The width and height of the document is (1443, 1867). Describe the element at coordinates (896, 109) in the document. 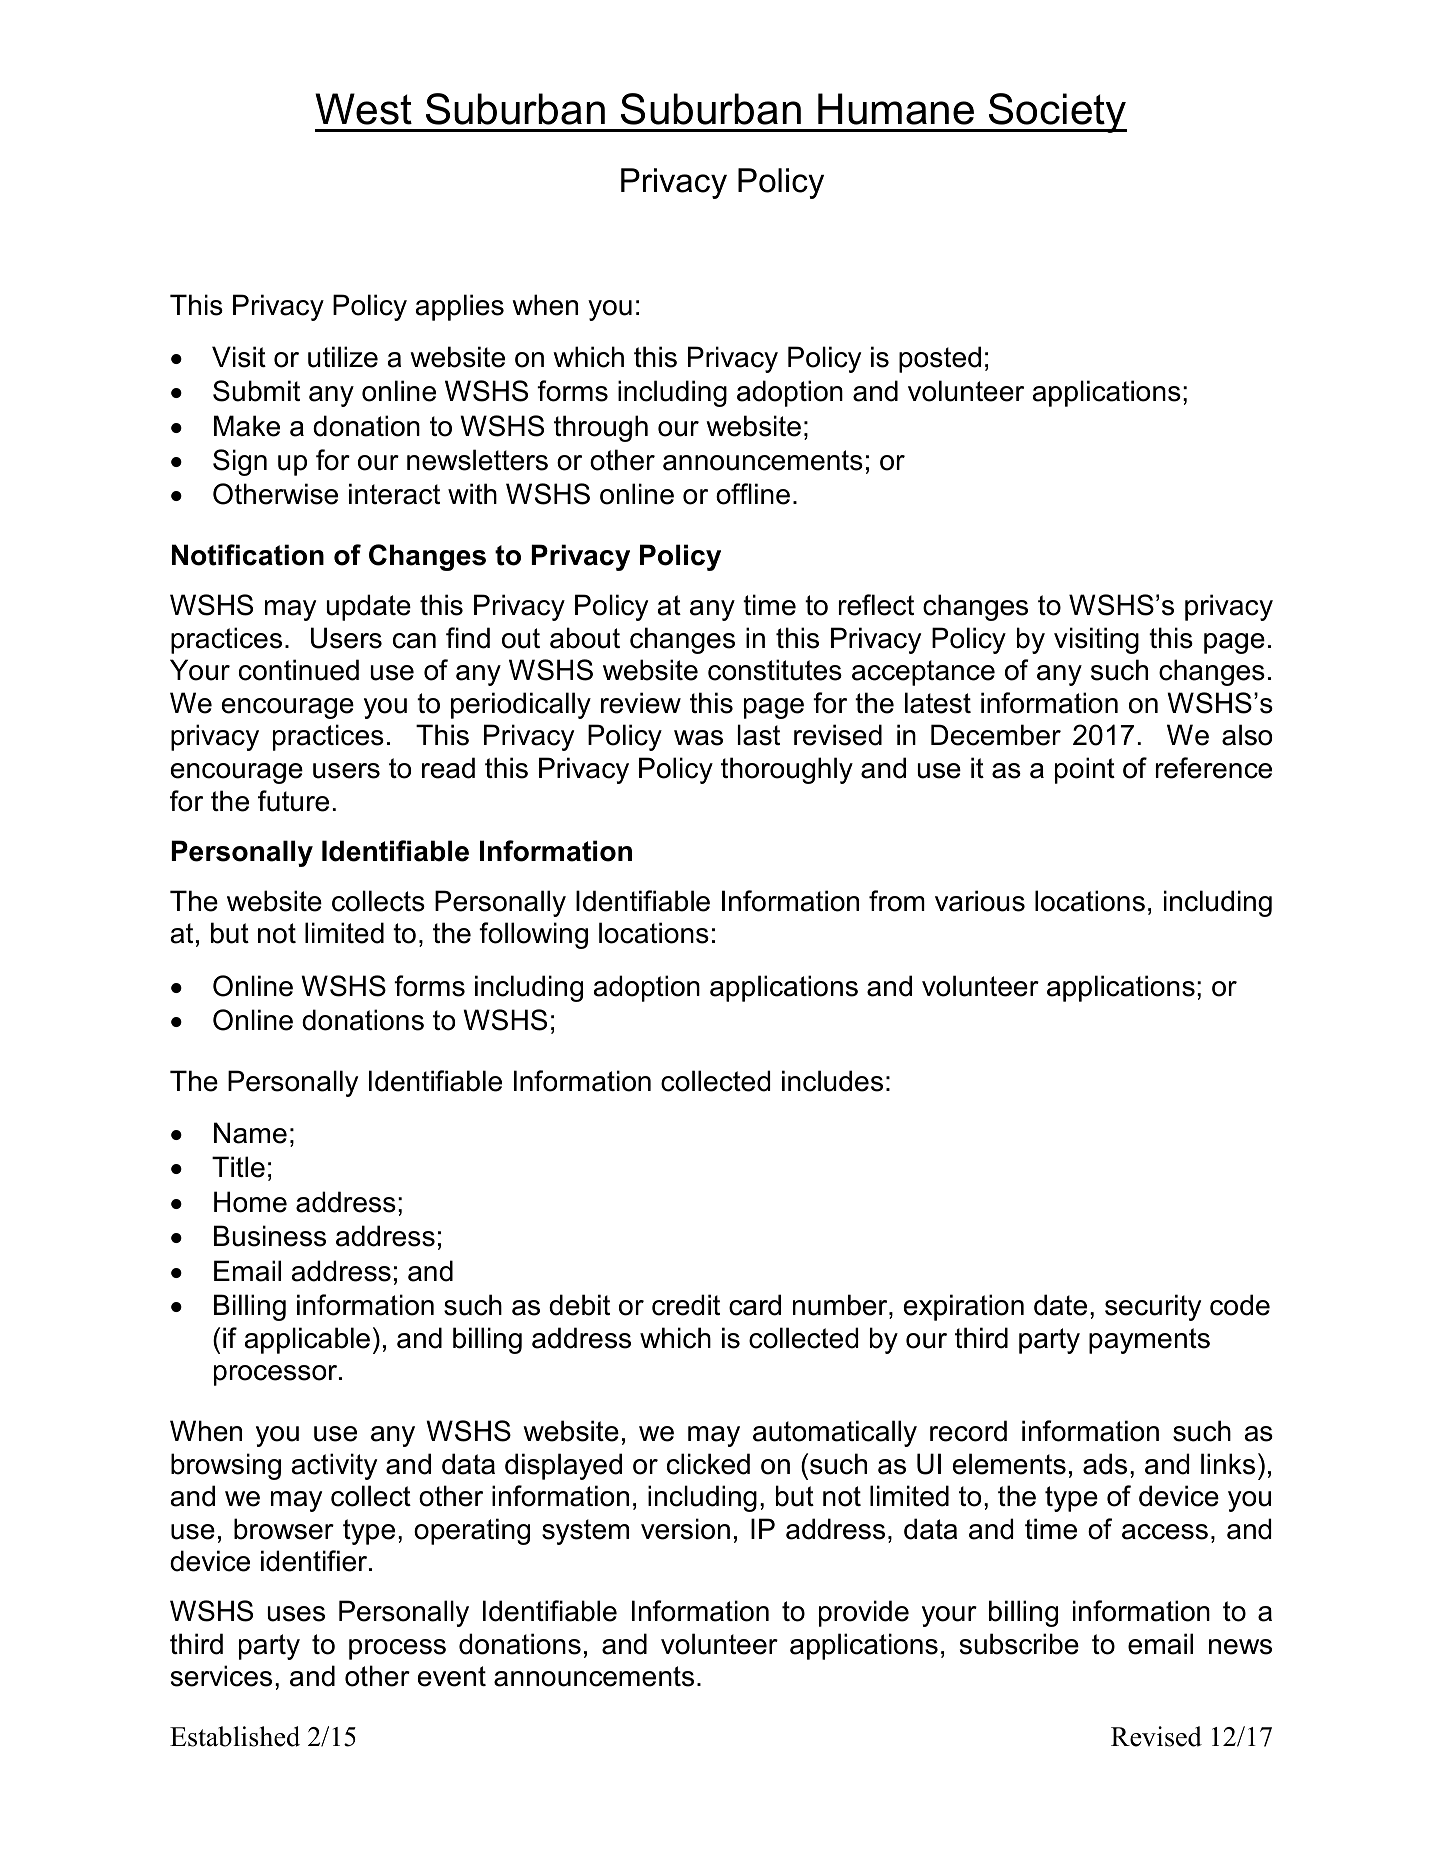

I see `Humane` at that location.
